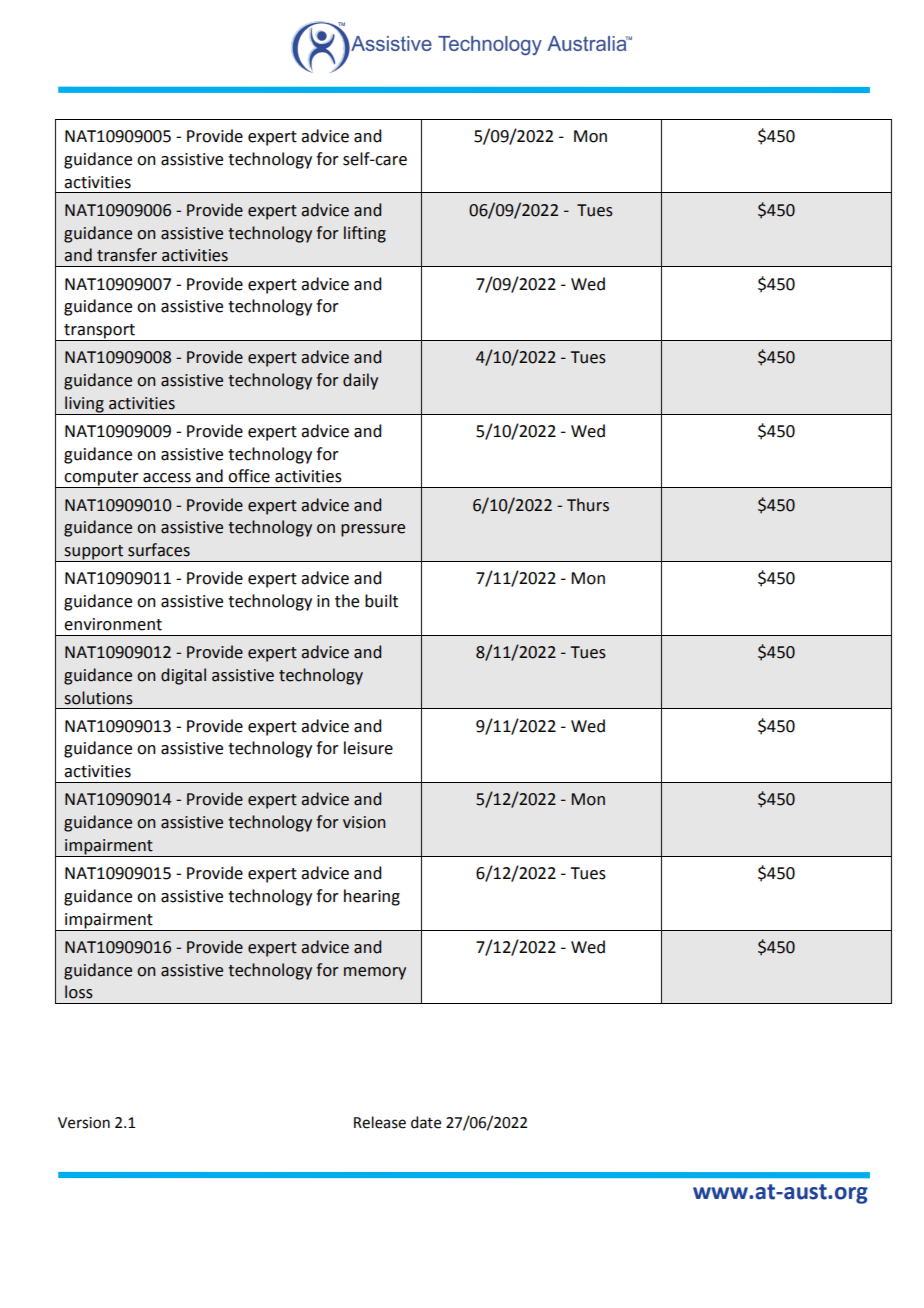 The width and height of the screenshot is (924, 1308). I want to click on transfer, so click(127, 255).
